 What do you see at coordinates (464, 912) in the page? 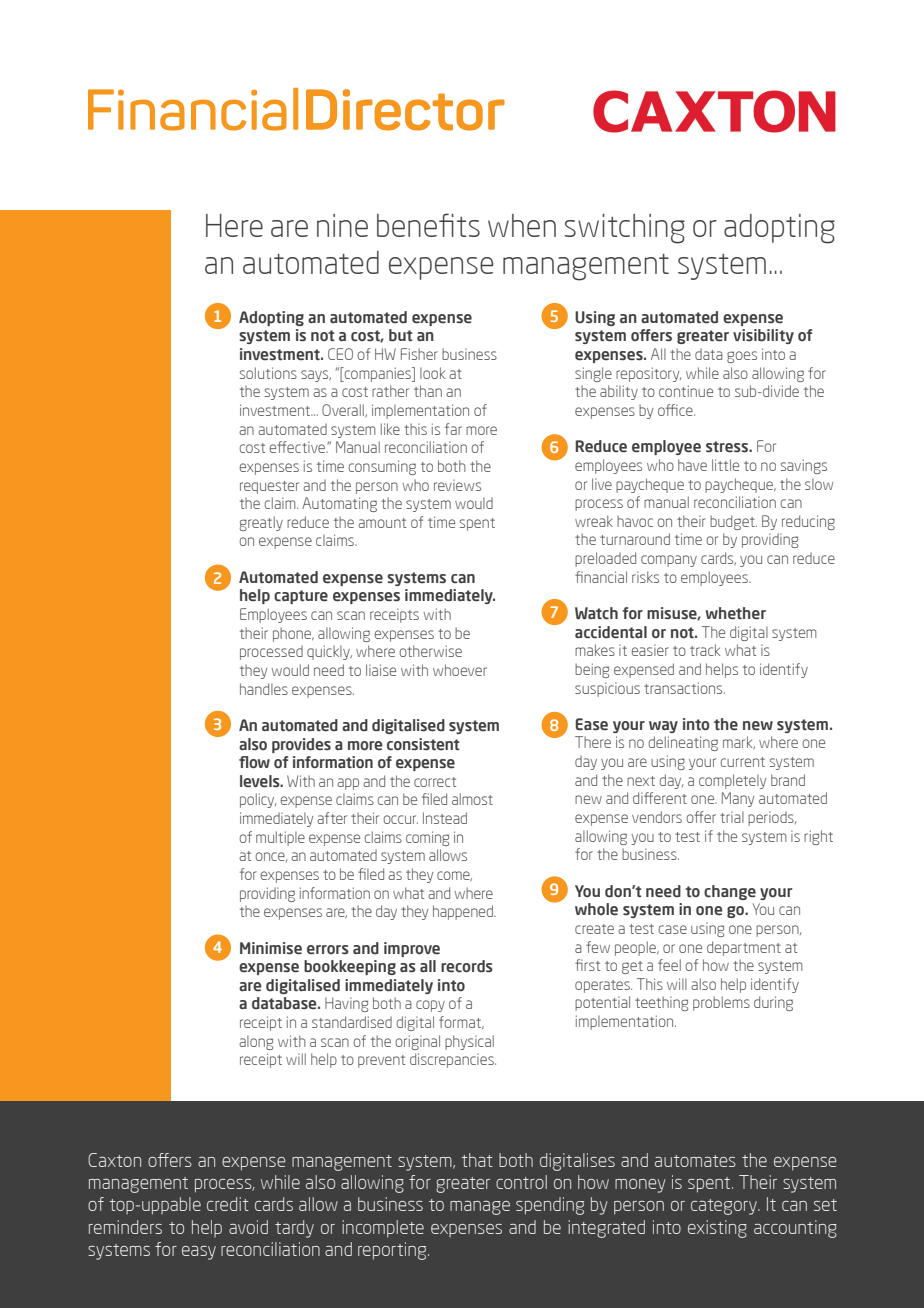
I see `happened` at bounding box center [464, 912].
